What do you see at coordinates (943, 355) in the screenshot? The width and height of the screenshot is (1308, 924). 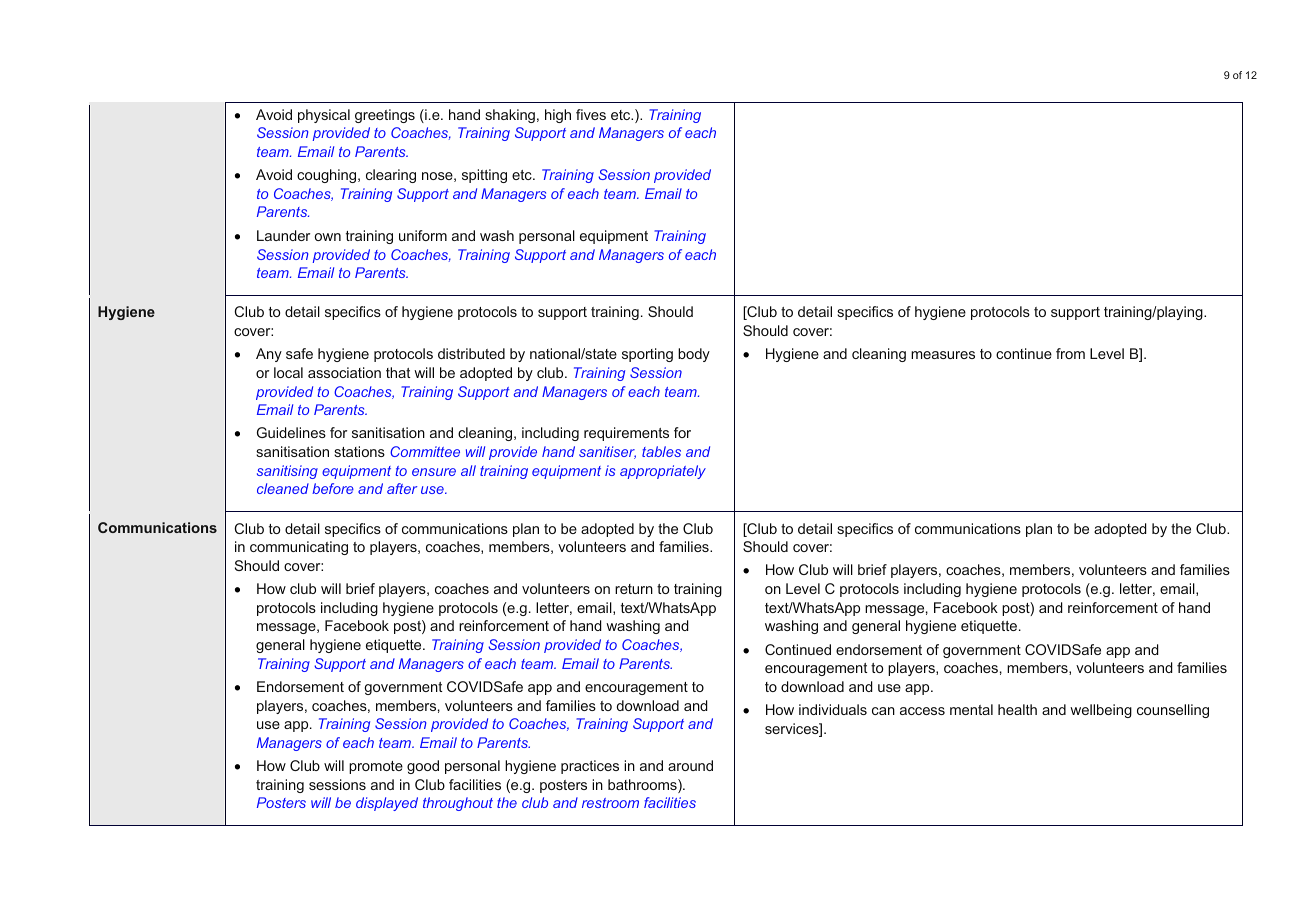 I see `measures` at bounding box center [943, 355].
